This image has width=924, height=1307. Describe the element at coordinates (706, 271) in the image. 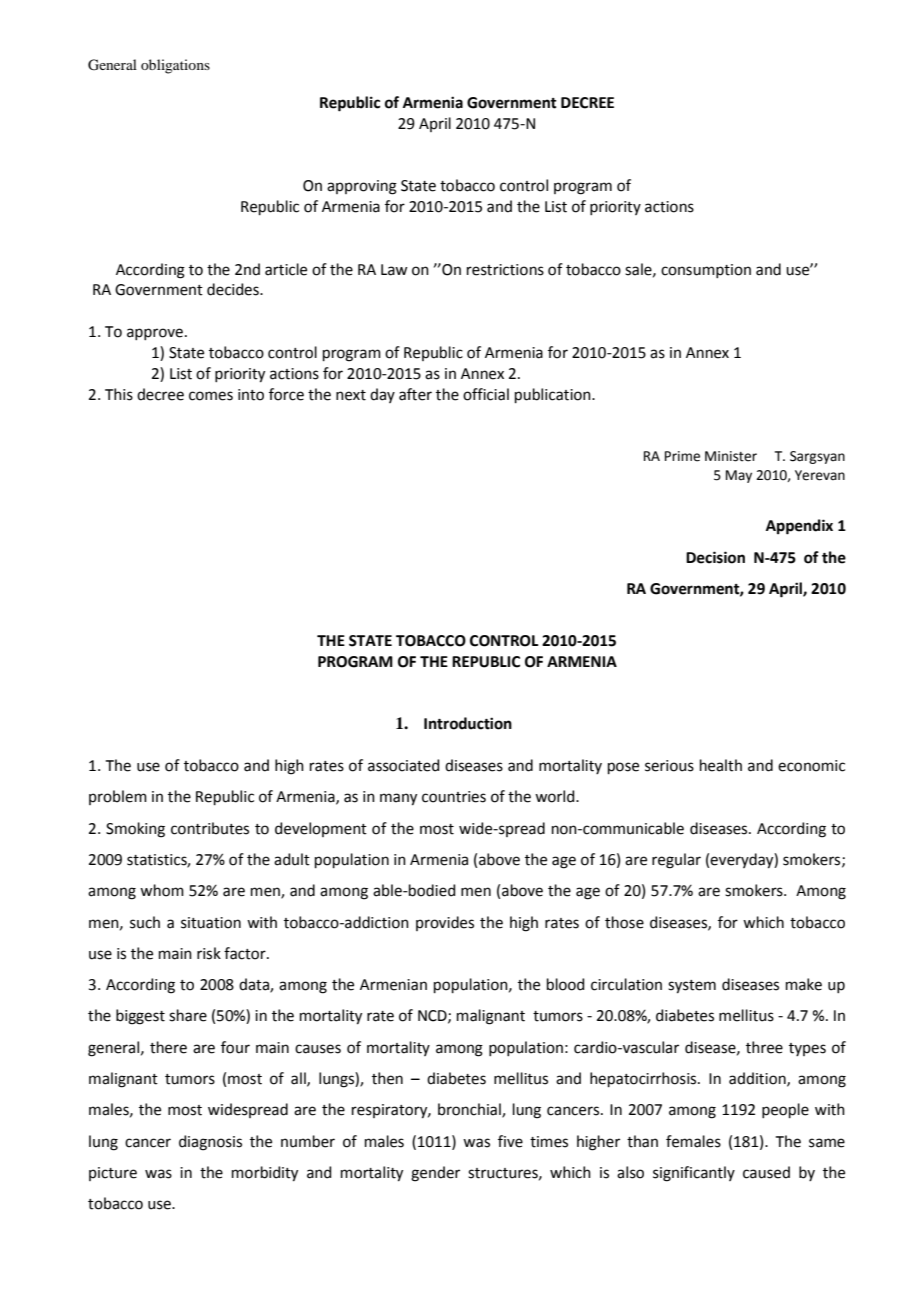

I see `consumption` at that location.
